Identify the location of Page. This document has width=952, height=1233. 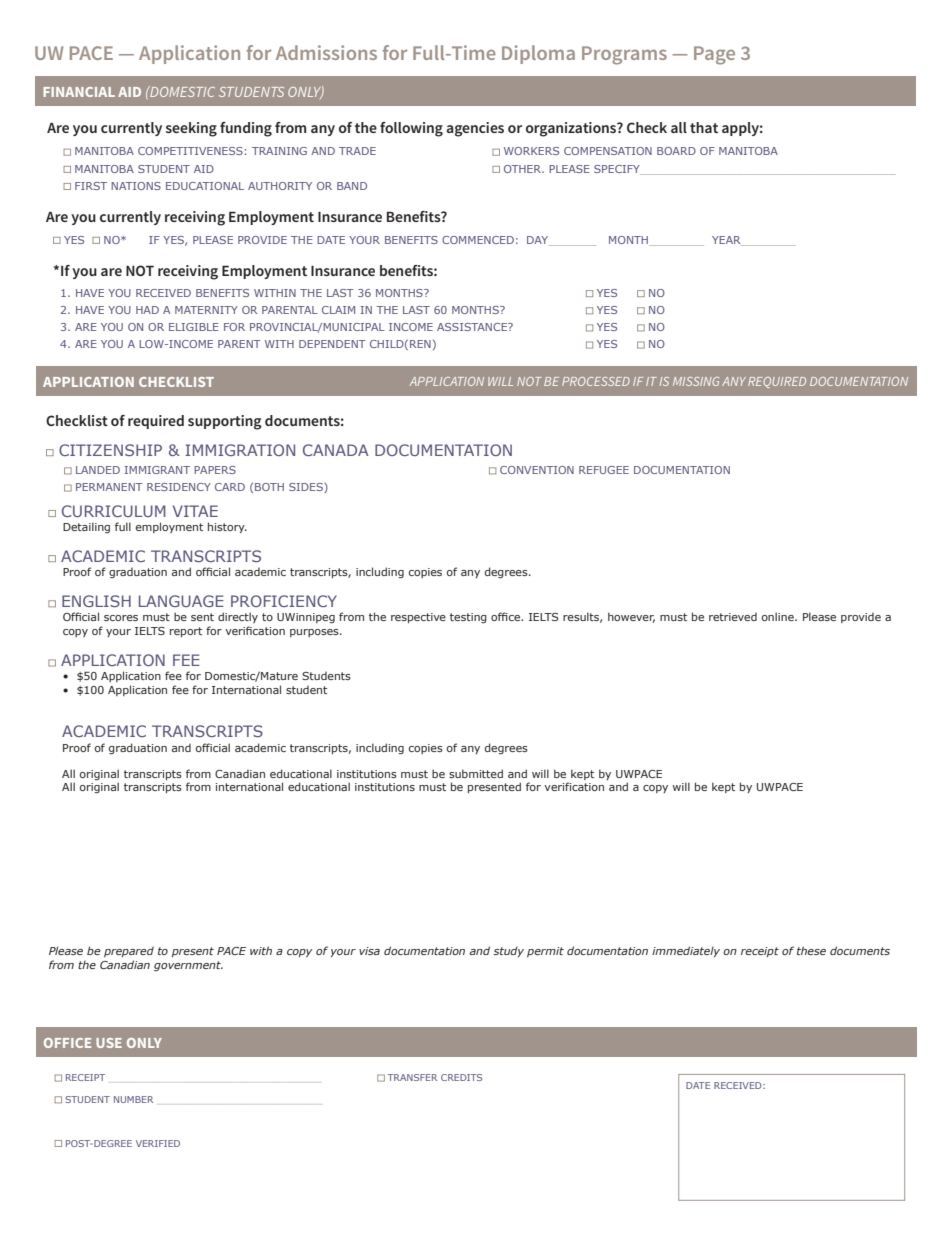
(714, 55).
